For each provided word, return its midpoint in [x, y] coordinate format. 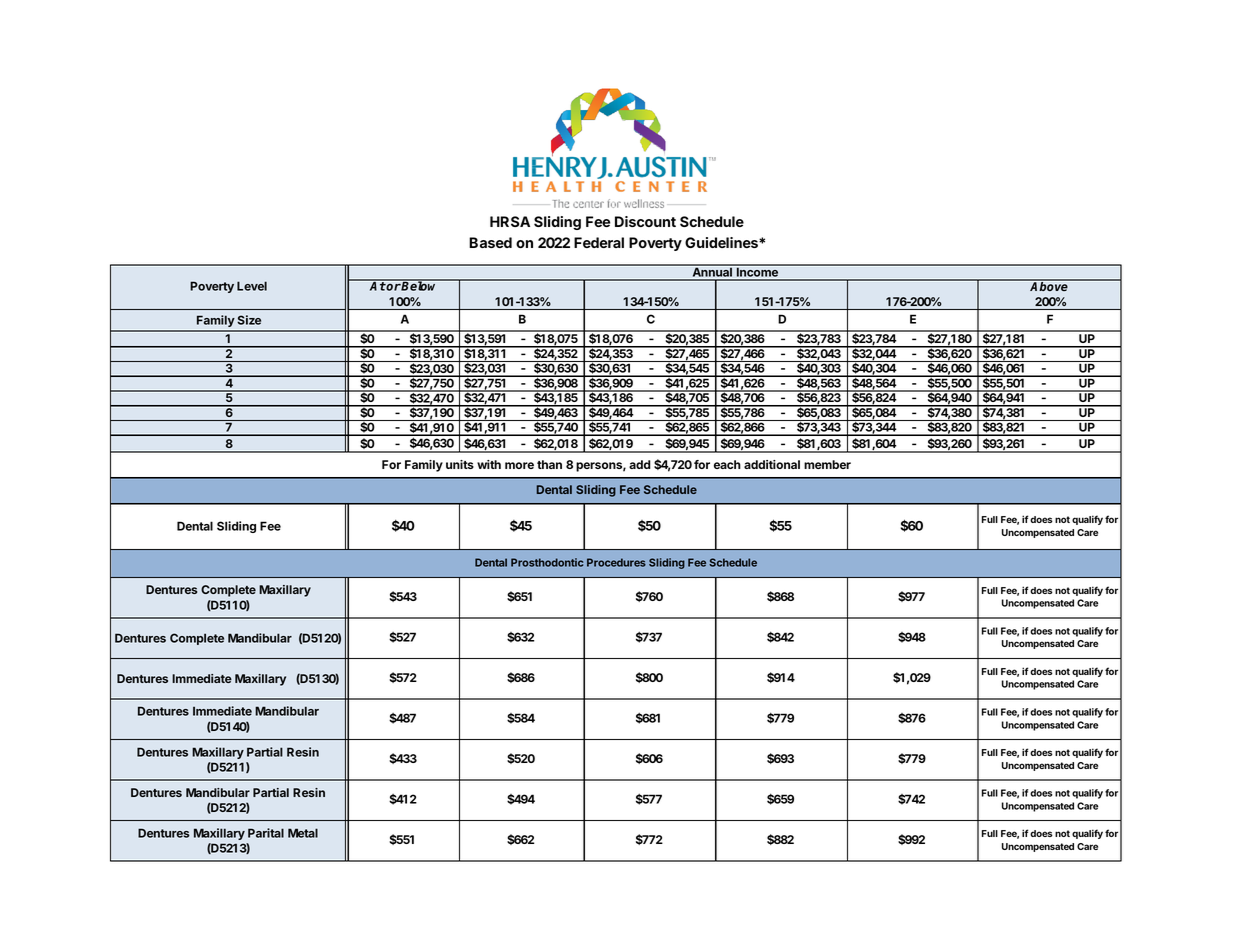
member [827, 464]
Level [252, 286]
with [489, 464]
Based [490, 242]
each [727, 464]
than [549, 464]
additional [772, 464]
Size [249, 320]
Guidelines [722, 242]
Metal [303, 833]
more [519, 465]
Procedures [616, 562]
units [460, 464]
